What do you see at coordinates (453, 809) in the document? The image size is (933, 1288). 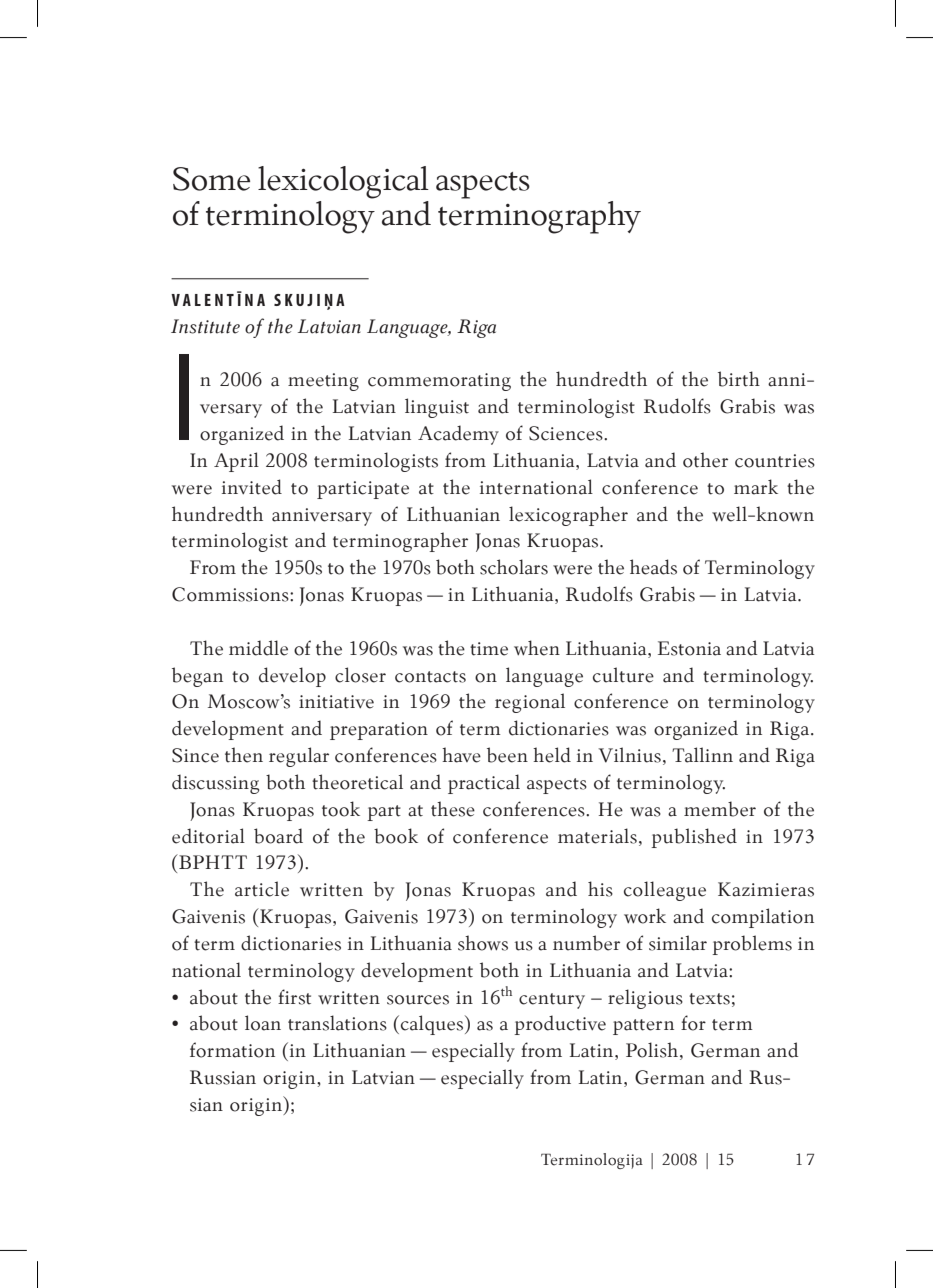 I see `these` at bounding box center [453, 809].
